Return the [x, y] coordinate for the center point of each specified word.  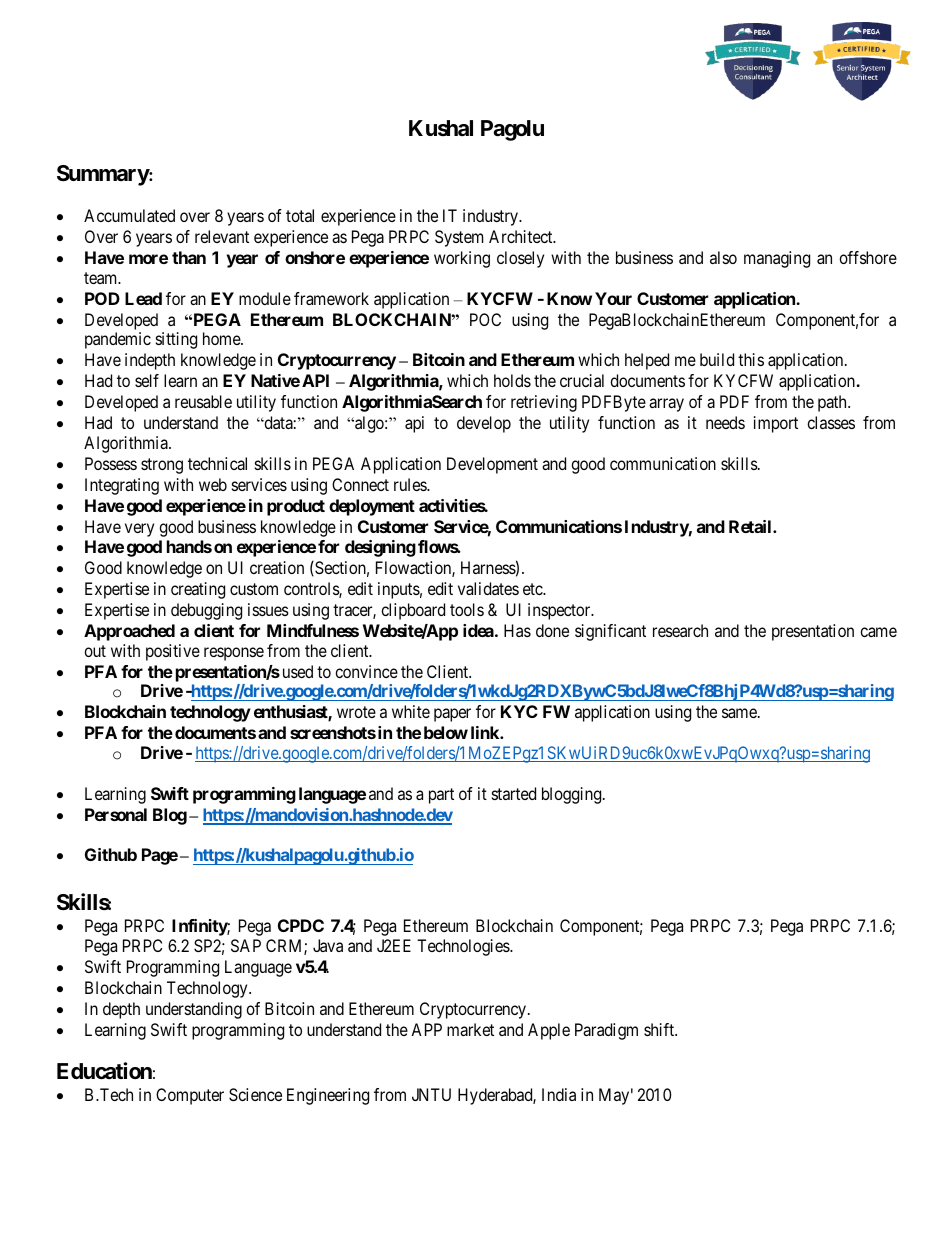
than [189, 257]
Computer [190, 1096]
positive [173, 652]
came [878, 632]
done [552, 630]
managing [777, 259]
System [459, 238]
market [470, 1029]
